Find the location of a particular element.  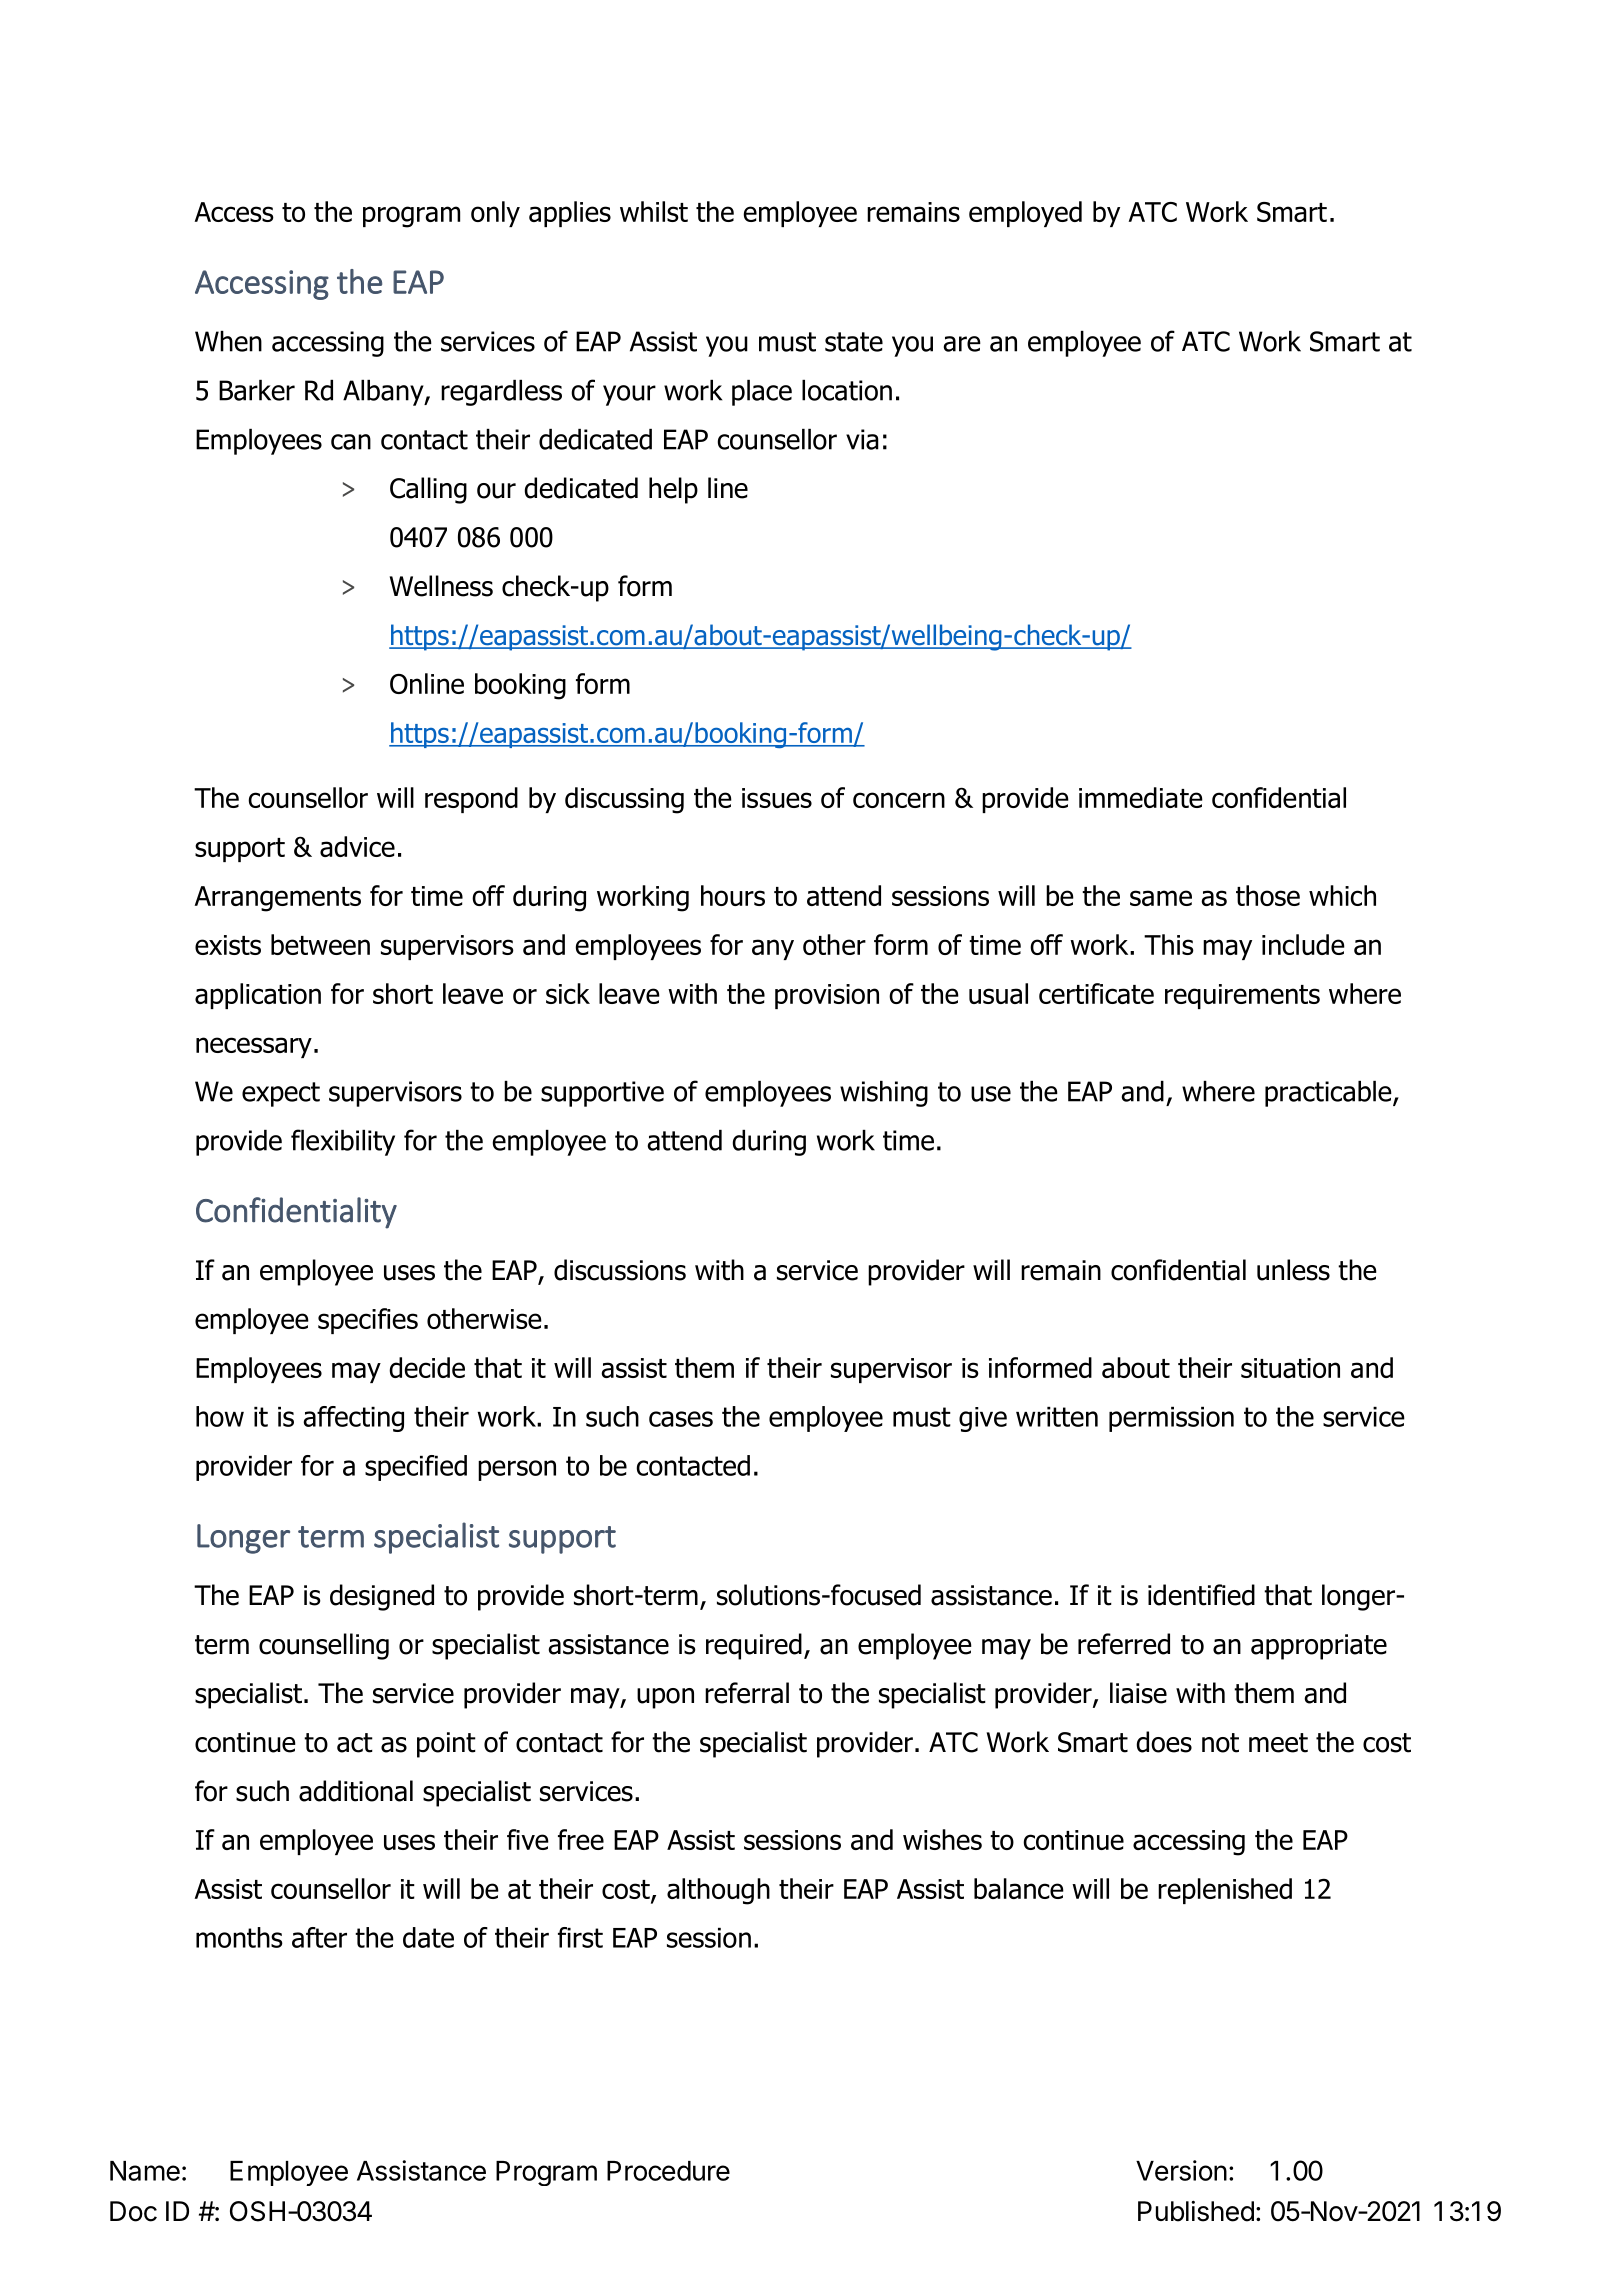

advice is located at coordinates (357, 846).
